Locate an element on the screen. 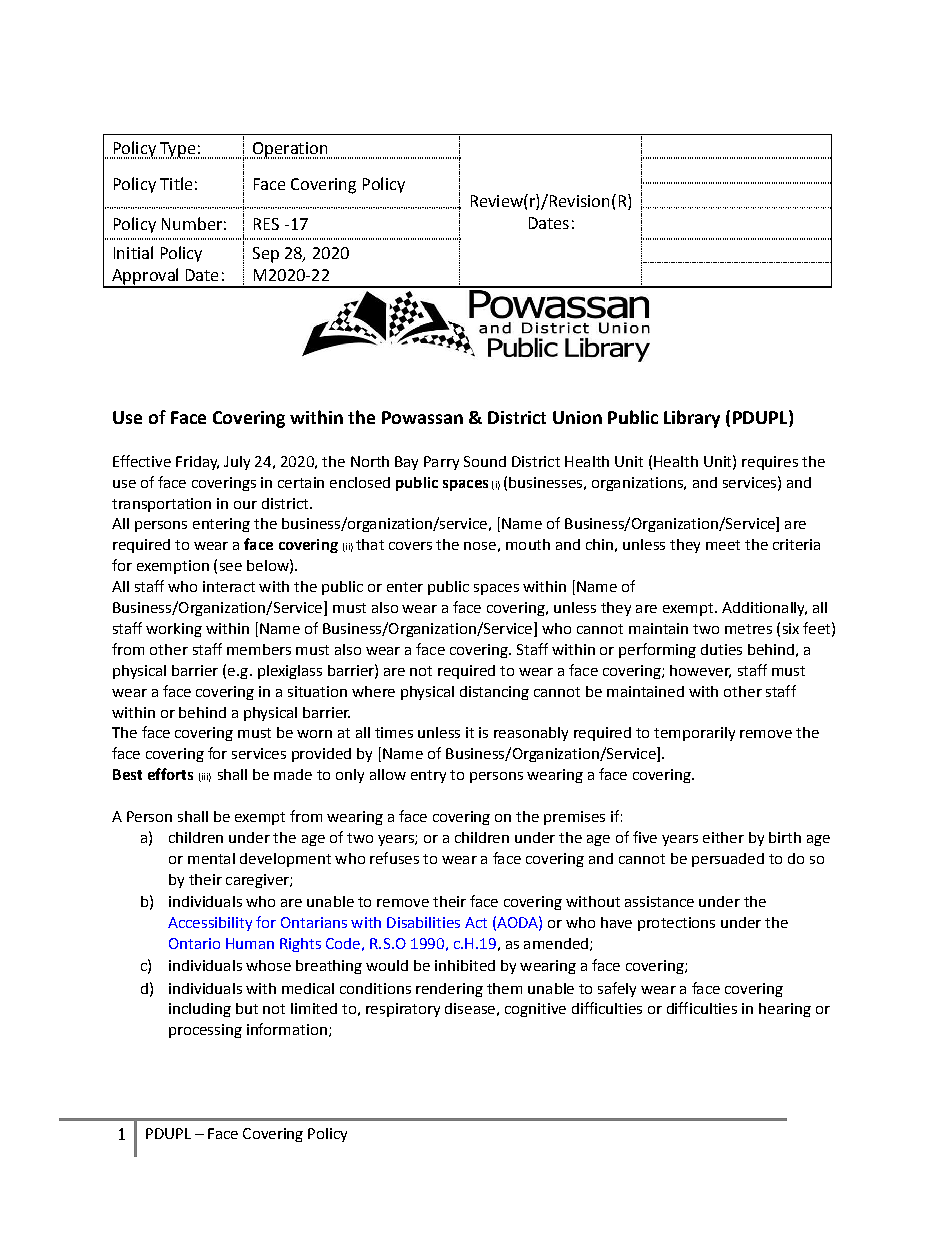 The width and height of the screenshot is (952, 1233). distancing is located at coordinates (494, 693).
